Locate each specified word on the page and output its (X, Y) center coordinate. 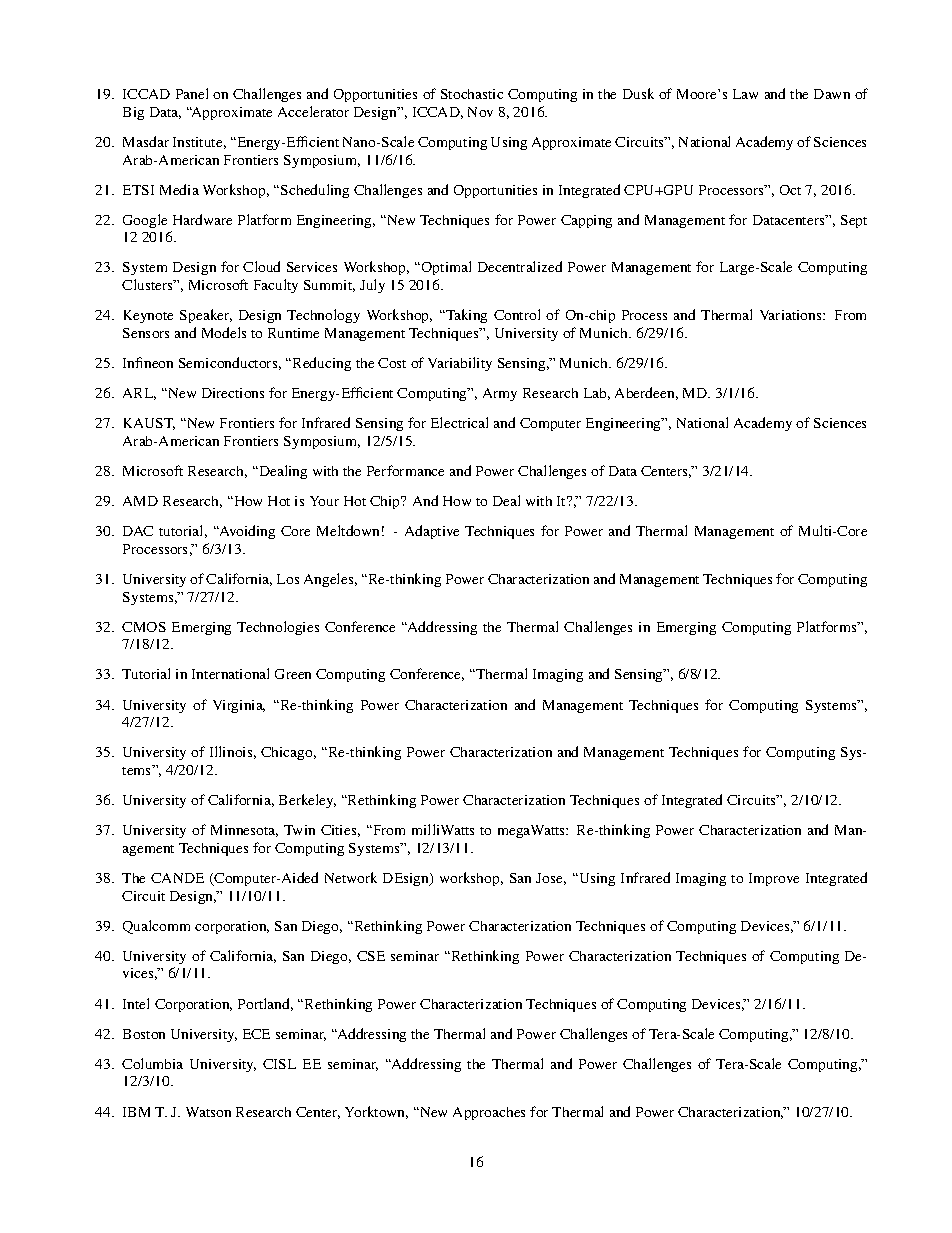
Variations (792, 315)
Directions (233, 393)
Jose (551, 879)
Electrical (459, 422)
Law (745, 94)
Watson (208, 1112)
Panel (192, 93)
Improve (774, 879)
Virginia (239, 706)
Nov (480, 112)
